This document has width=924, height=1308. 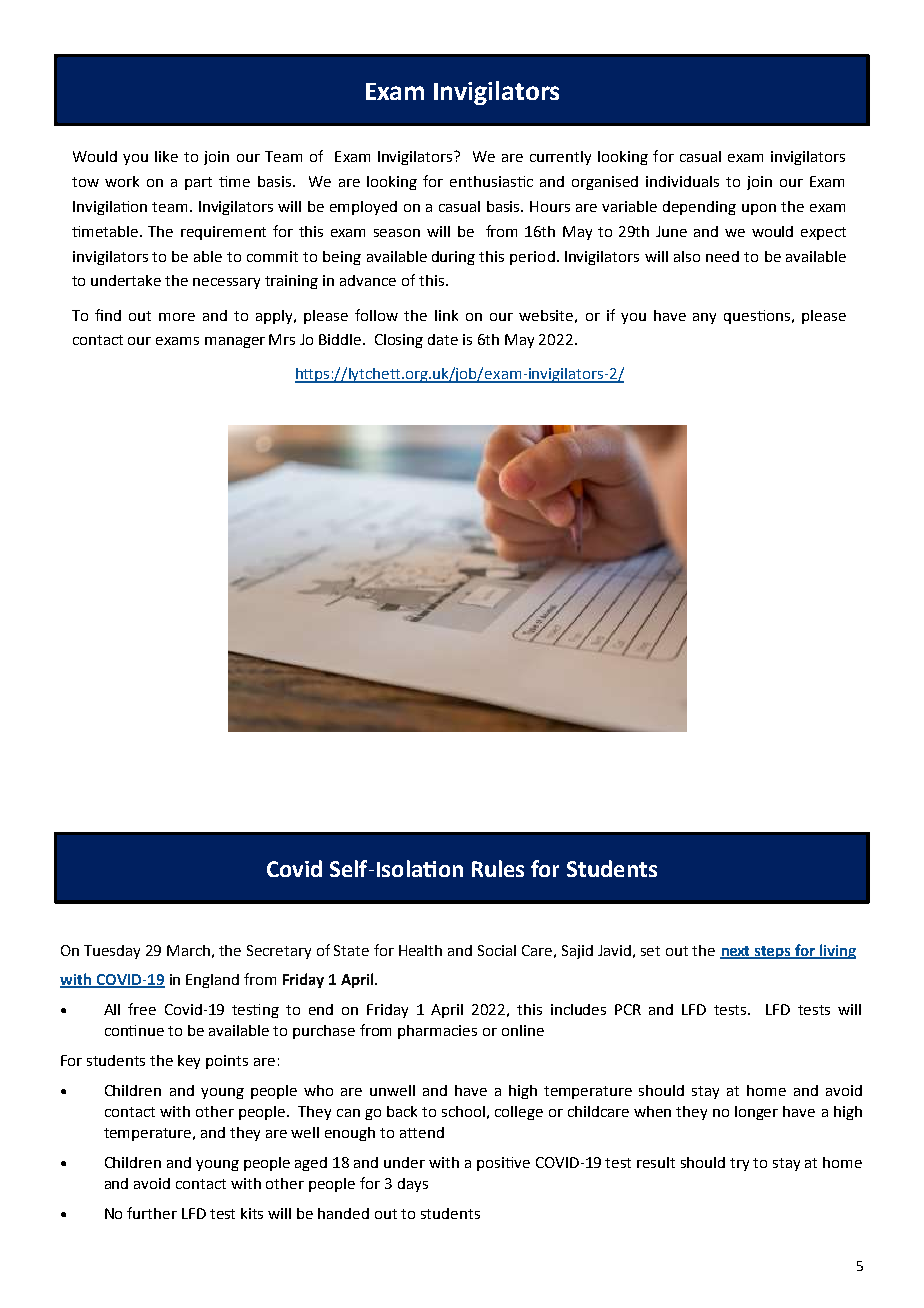 What do you see at coordinates (235, 342) in the document?
I see `manager` at bounding box center [235, 342].
